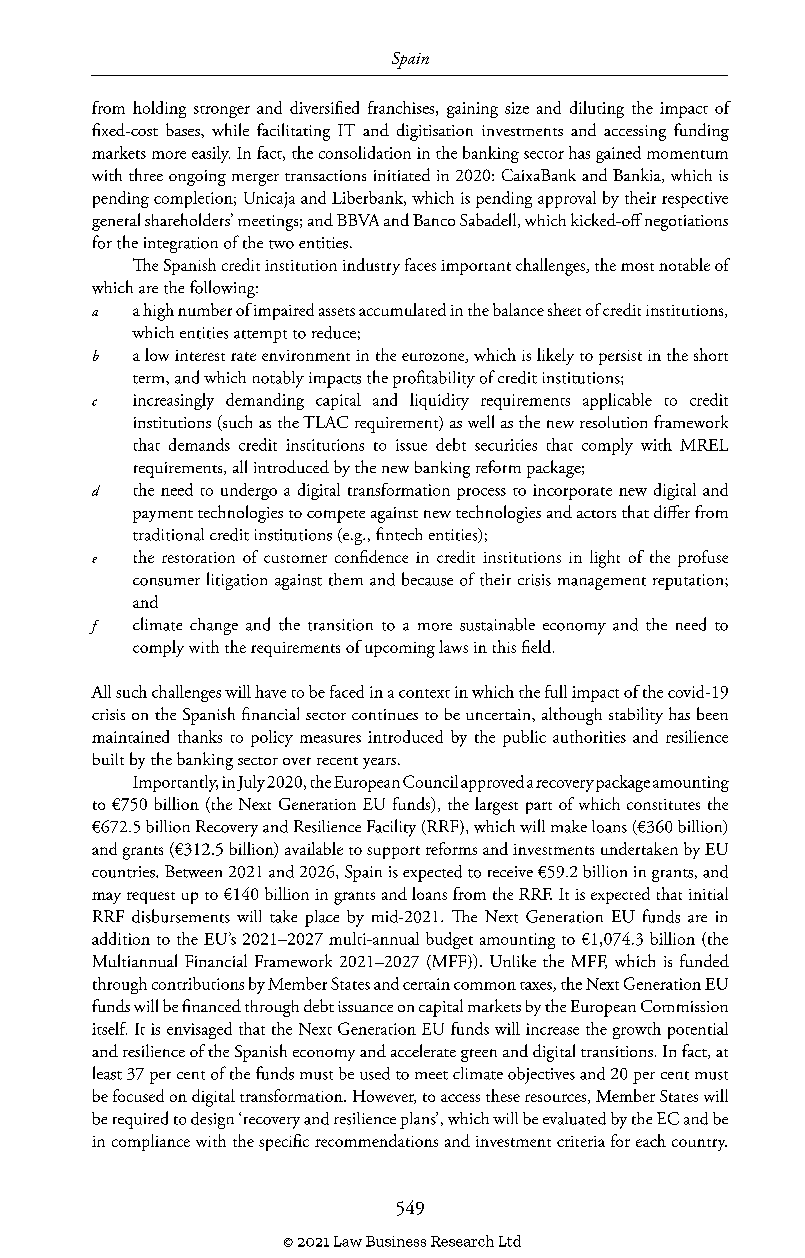 The height and width of the screenshot is (1258, 805). I want to click on Business, so click(396, 1241).
